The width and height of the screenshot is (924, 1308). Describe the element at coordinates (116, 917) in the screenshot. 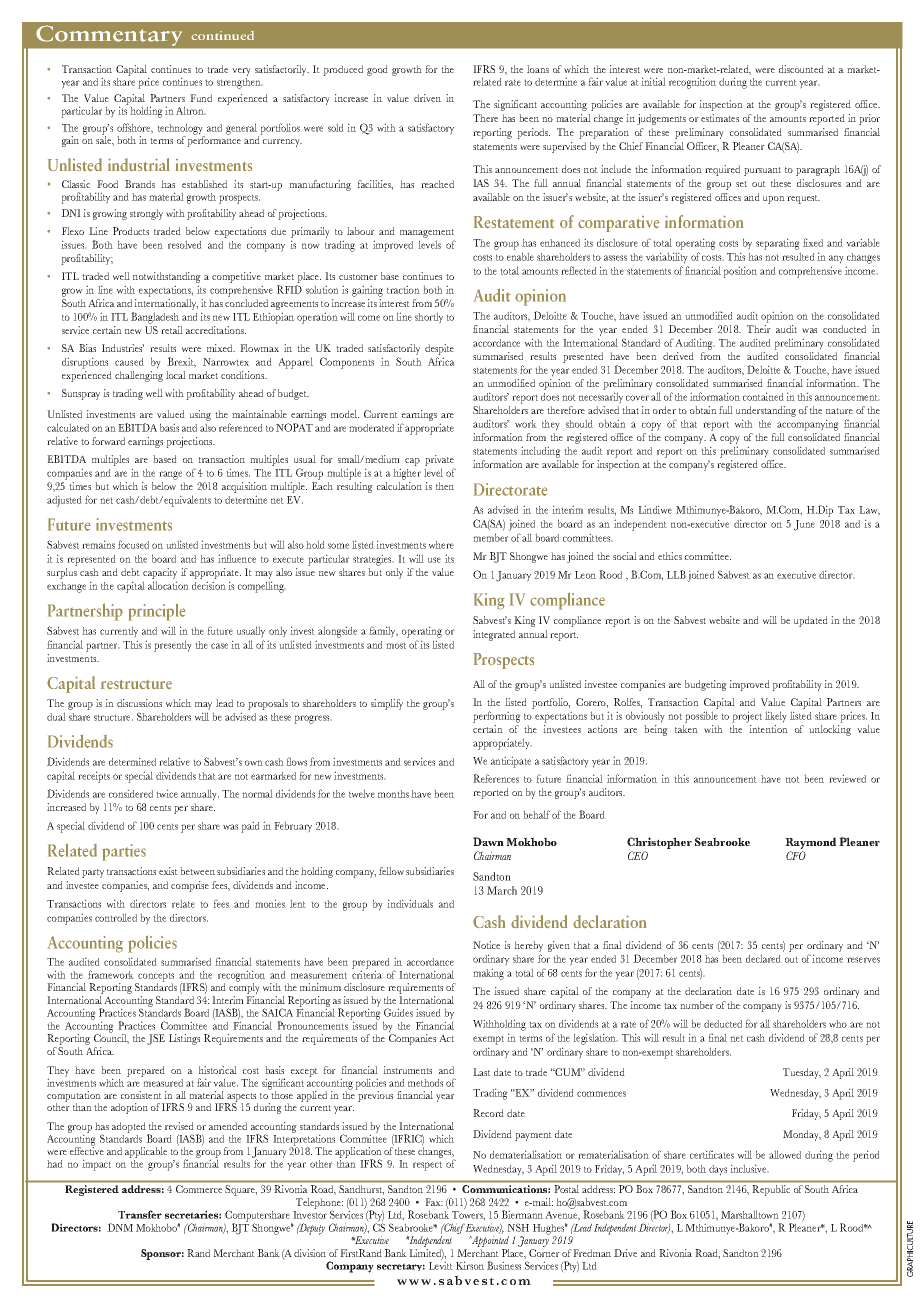

I see `controlled` at that location.
